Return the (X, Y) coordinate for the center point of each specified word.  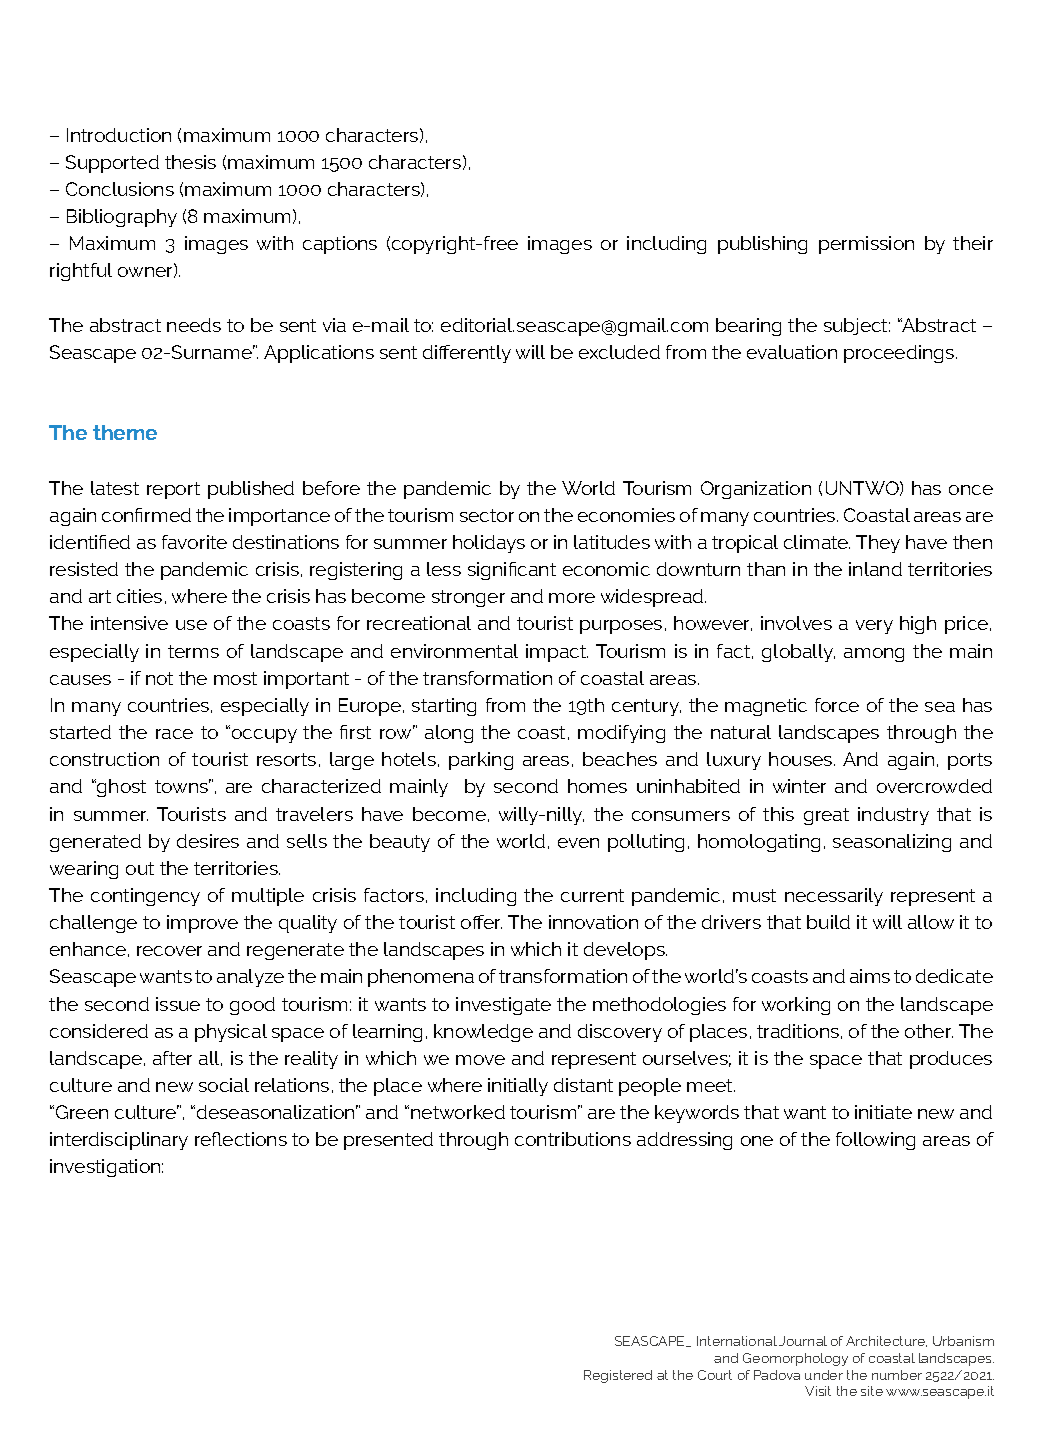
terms (193, 651)
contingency (145, 897)
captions (340, 245)
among (874, 655)
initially (518, 1087)
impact (557, 653)
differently (467, 354)
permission (866, 245)
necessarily (834, 897)
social (224, 1085)
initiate (883, 1112)
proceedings (900, 354)
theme (125, 432)
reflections (241, 1139)
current (592, 895)
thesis (190, 162)
